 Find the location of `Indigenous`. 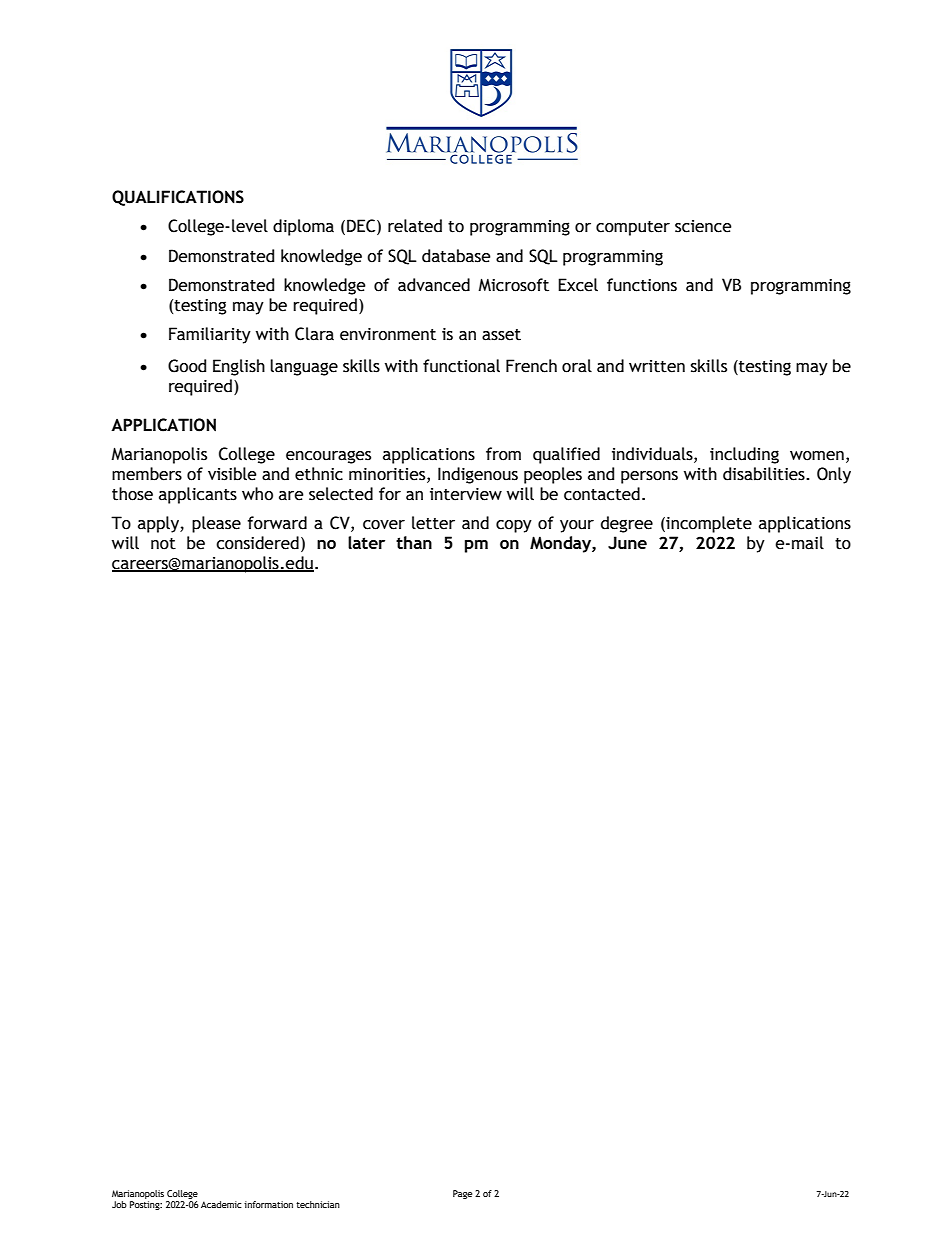

Indigenous is located at coordinates (478, 475).
